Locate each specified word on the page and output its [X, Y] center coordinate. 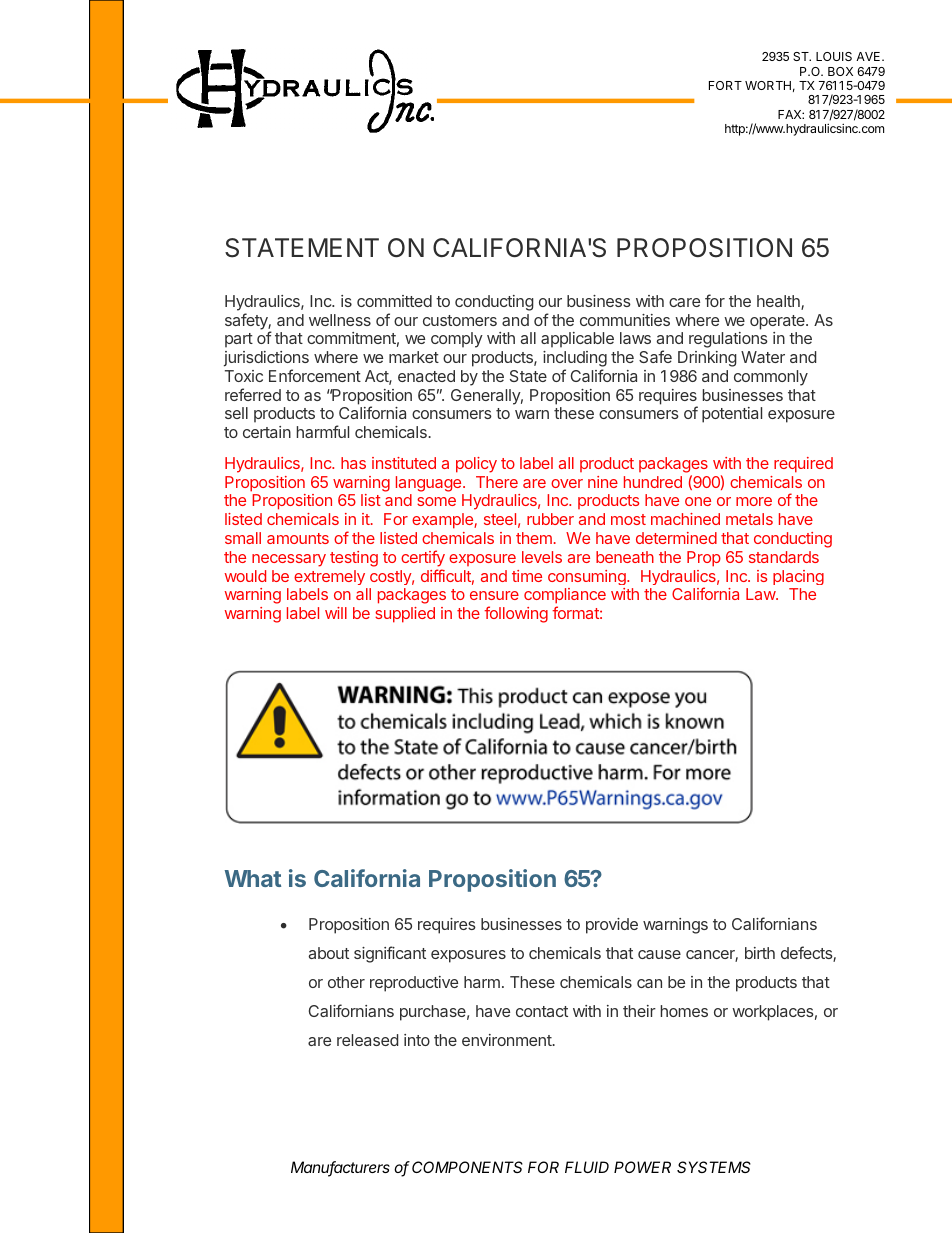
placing [798, 577]
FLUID [587, 1167]
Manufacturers [340, 1168]
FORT [725, 85]
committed [394, 301]
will [336, 613]
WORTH [768, 85]
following [516, 614]
